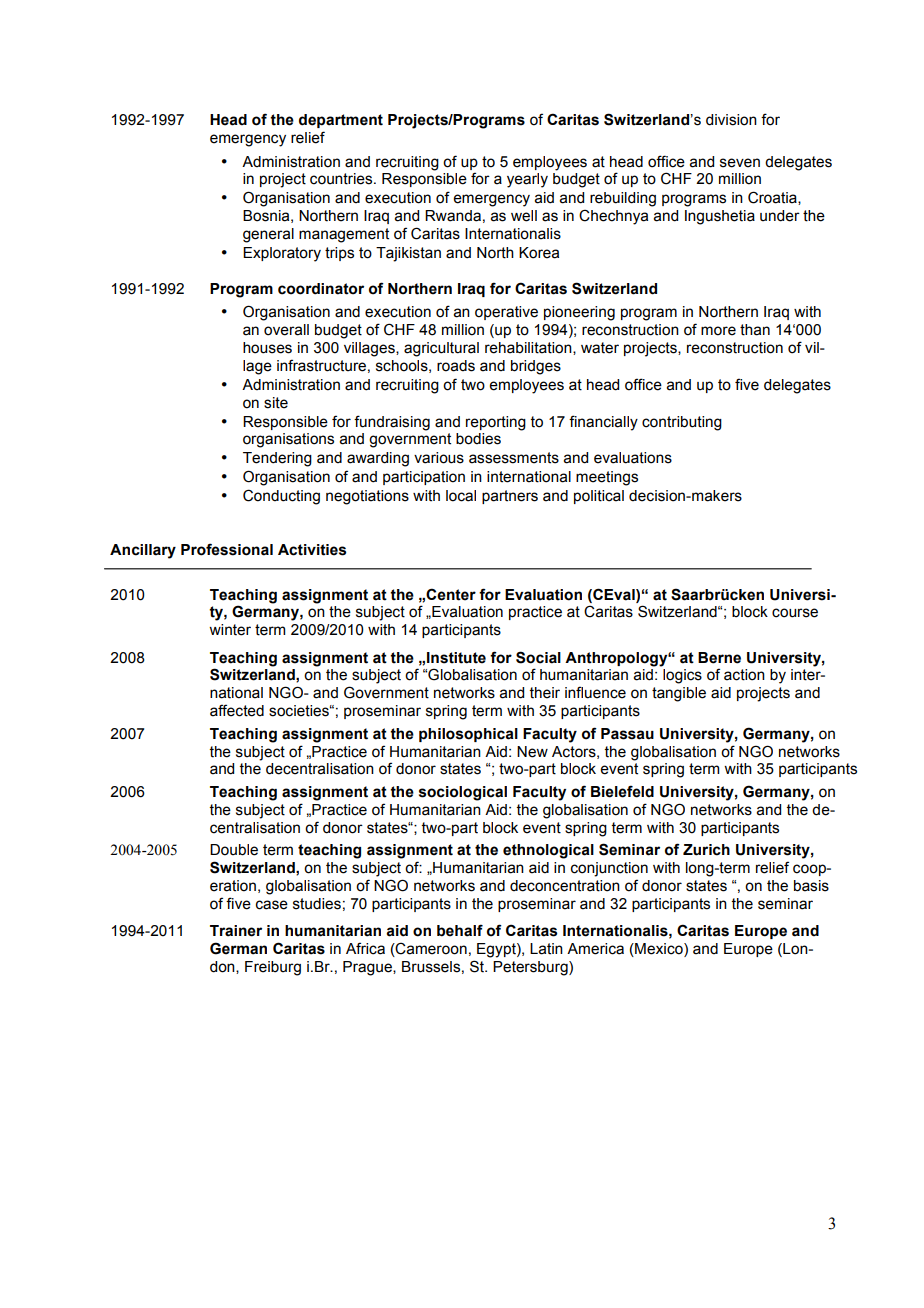 The width and height of the page is (924, 1308). Describe the element at coordinates (527, 180) in the page. I see `yearly` at that location.
